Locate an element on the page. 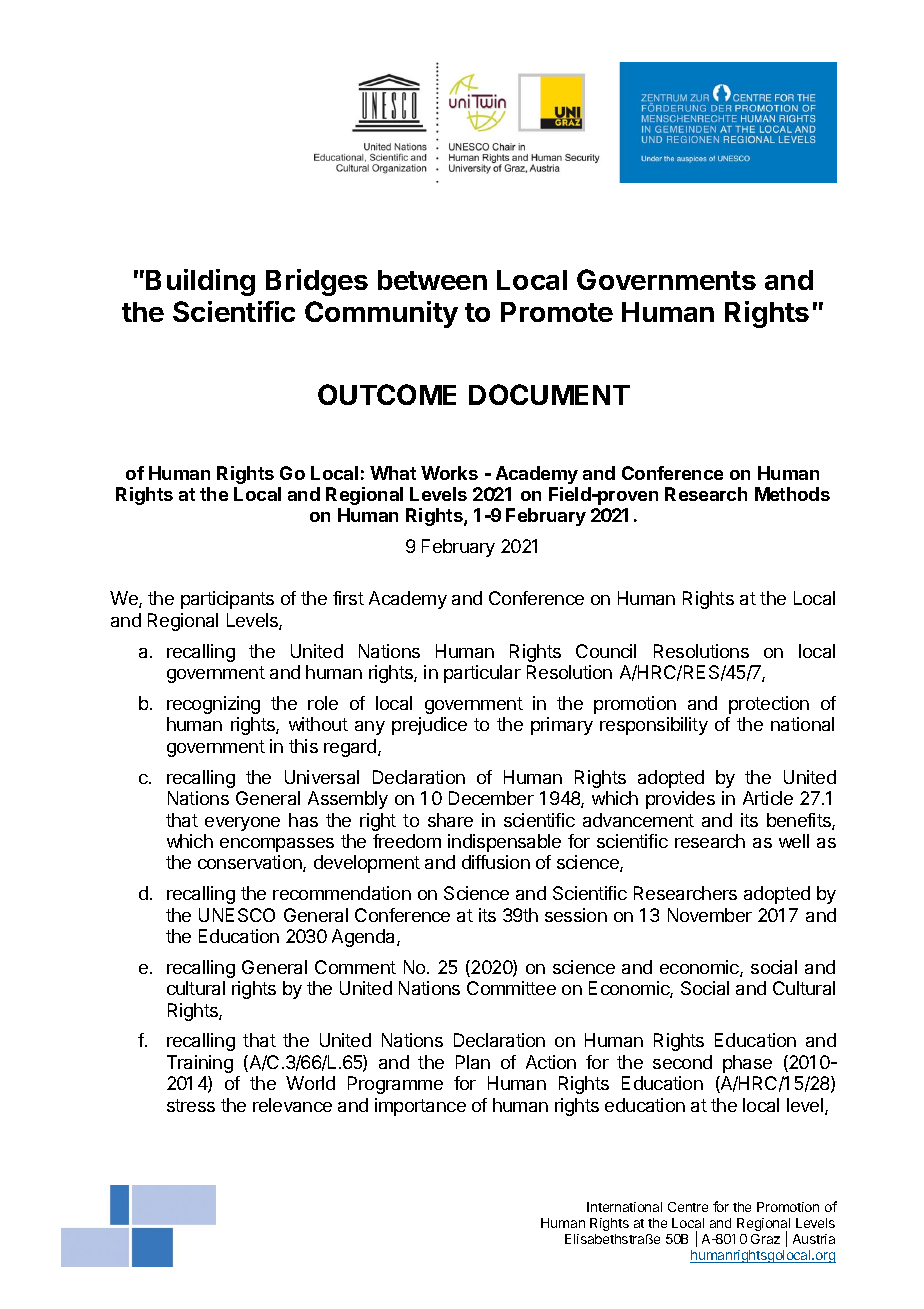 The image size is (924, 1309). this is located at coordinates (303, 746).
